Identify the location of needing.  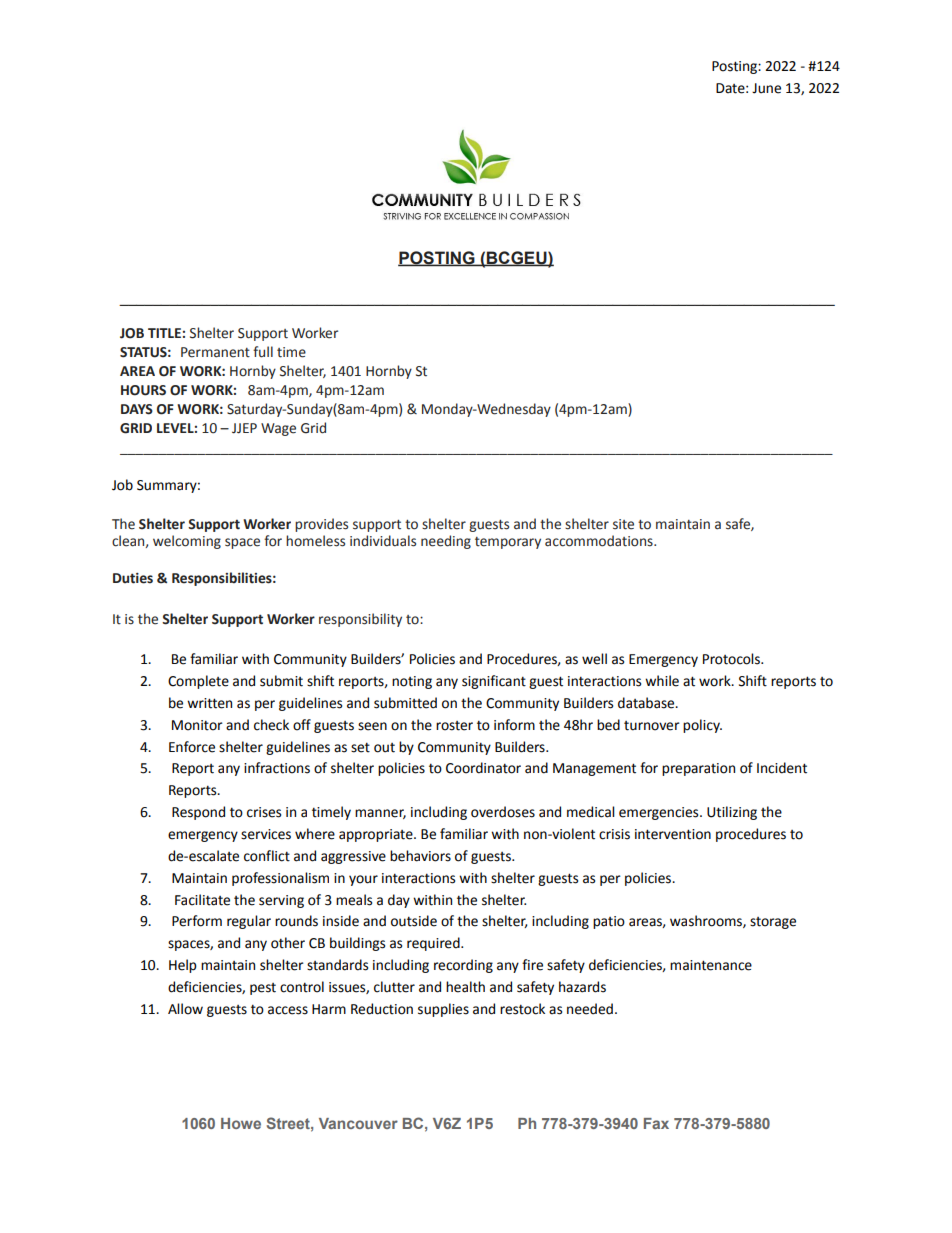
(446, 542).
